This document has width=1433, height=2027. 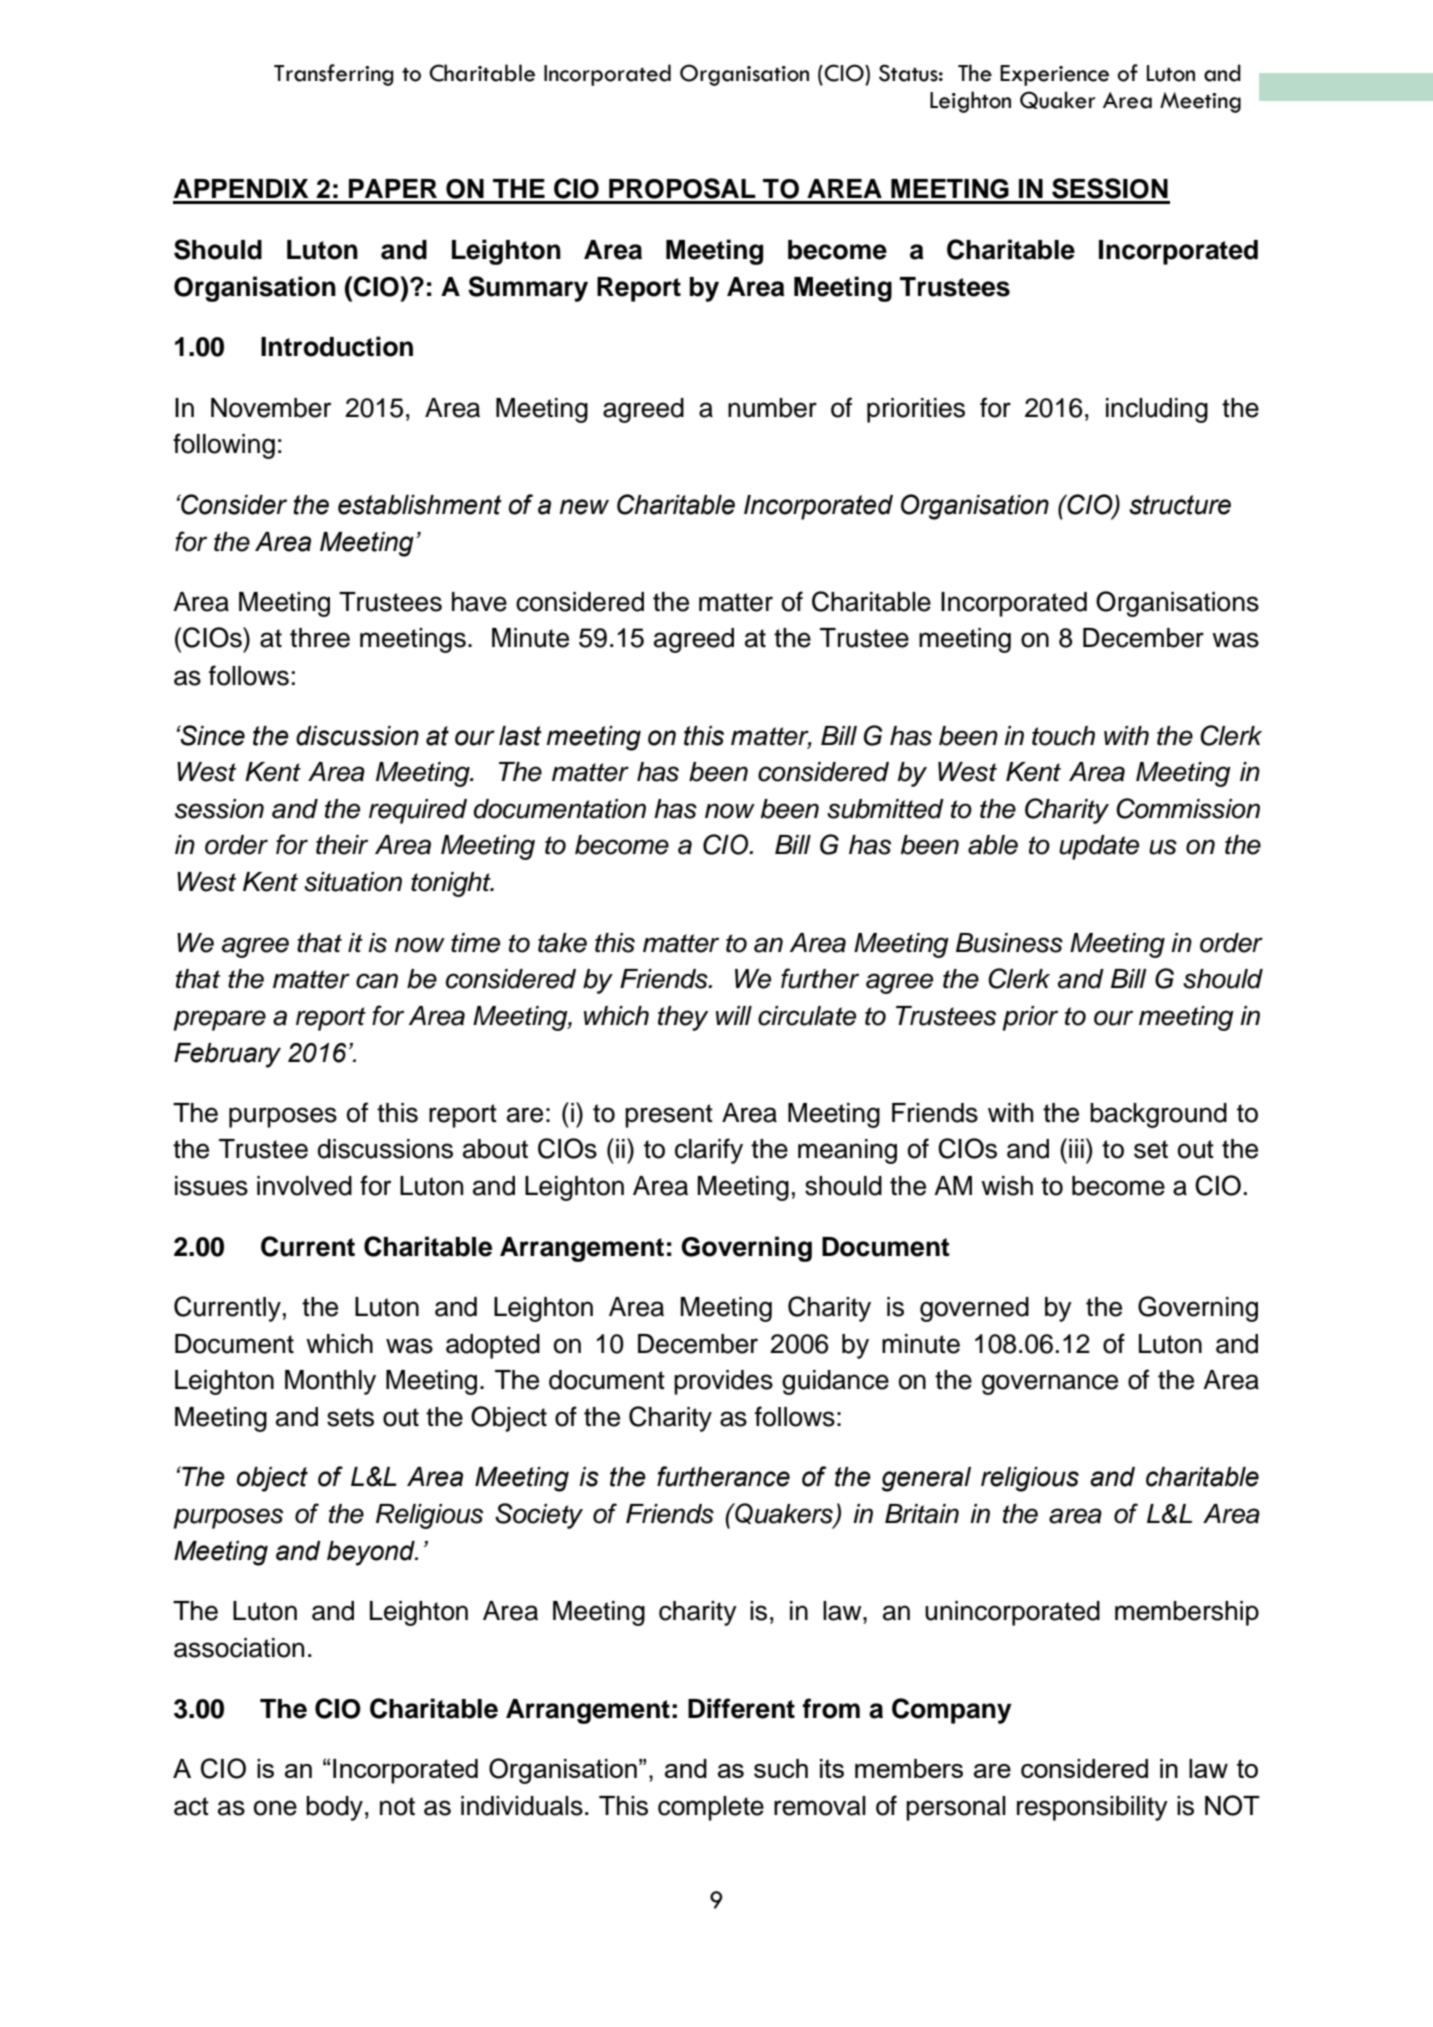 What do you see at coordinates (711, 1808) in the document?
I see `complete` at bounding box center [711, 1808].
